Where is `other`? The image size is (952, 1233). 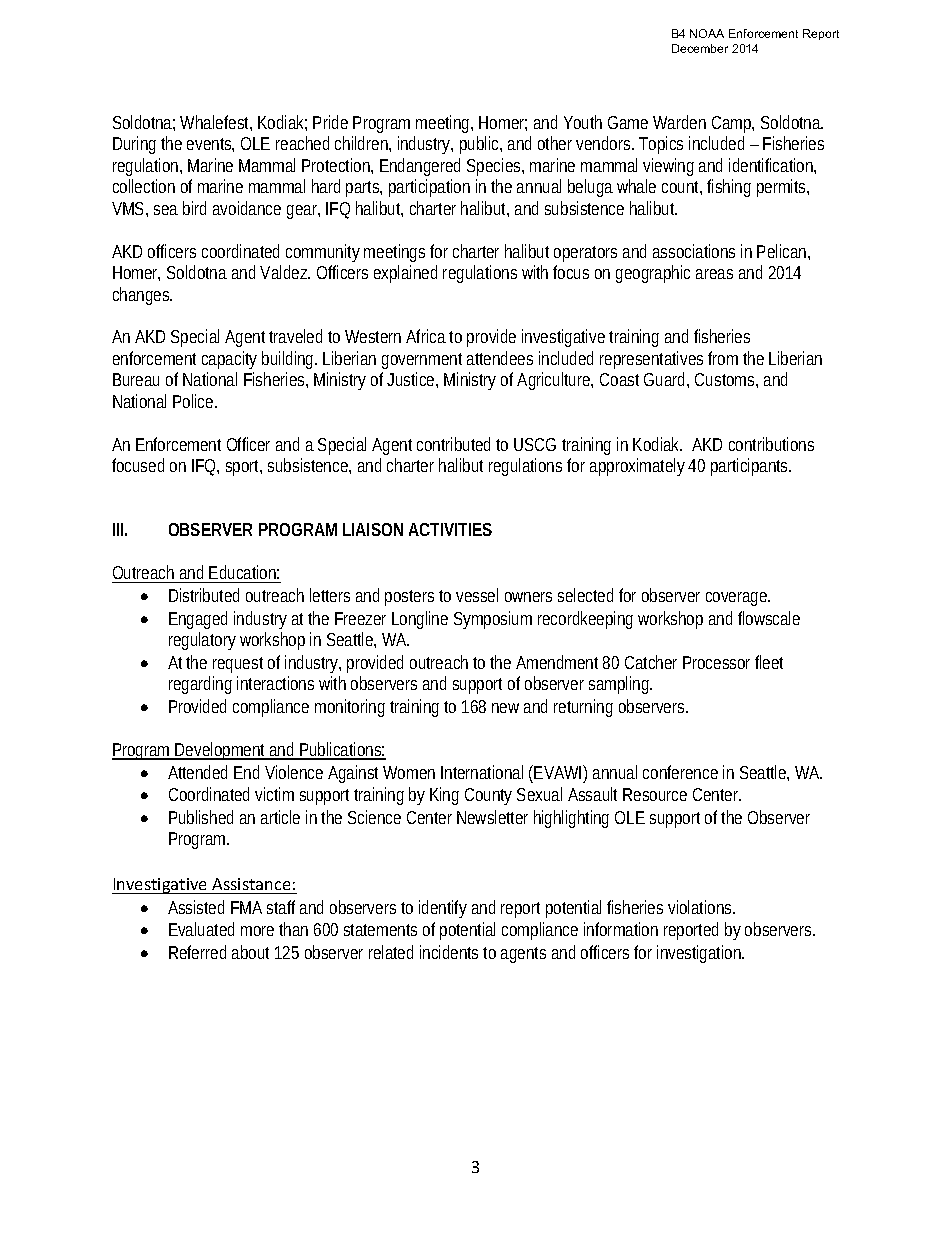
other is located at coordinates (555, 143).
